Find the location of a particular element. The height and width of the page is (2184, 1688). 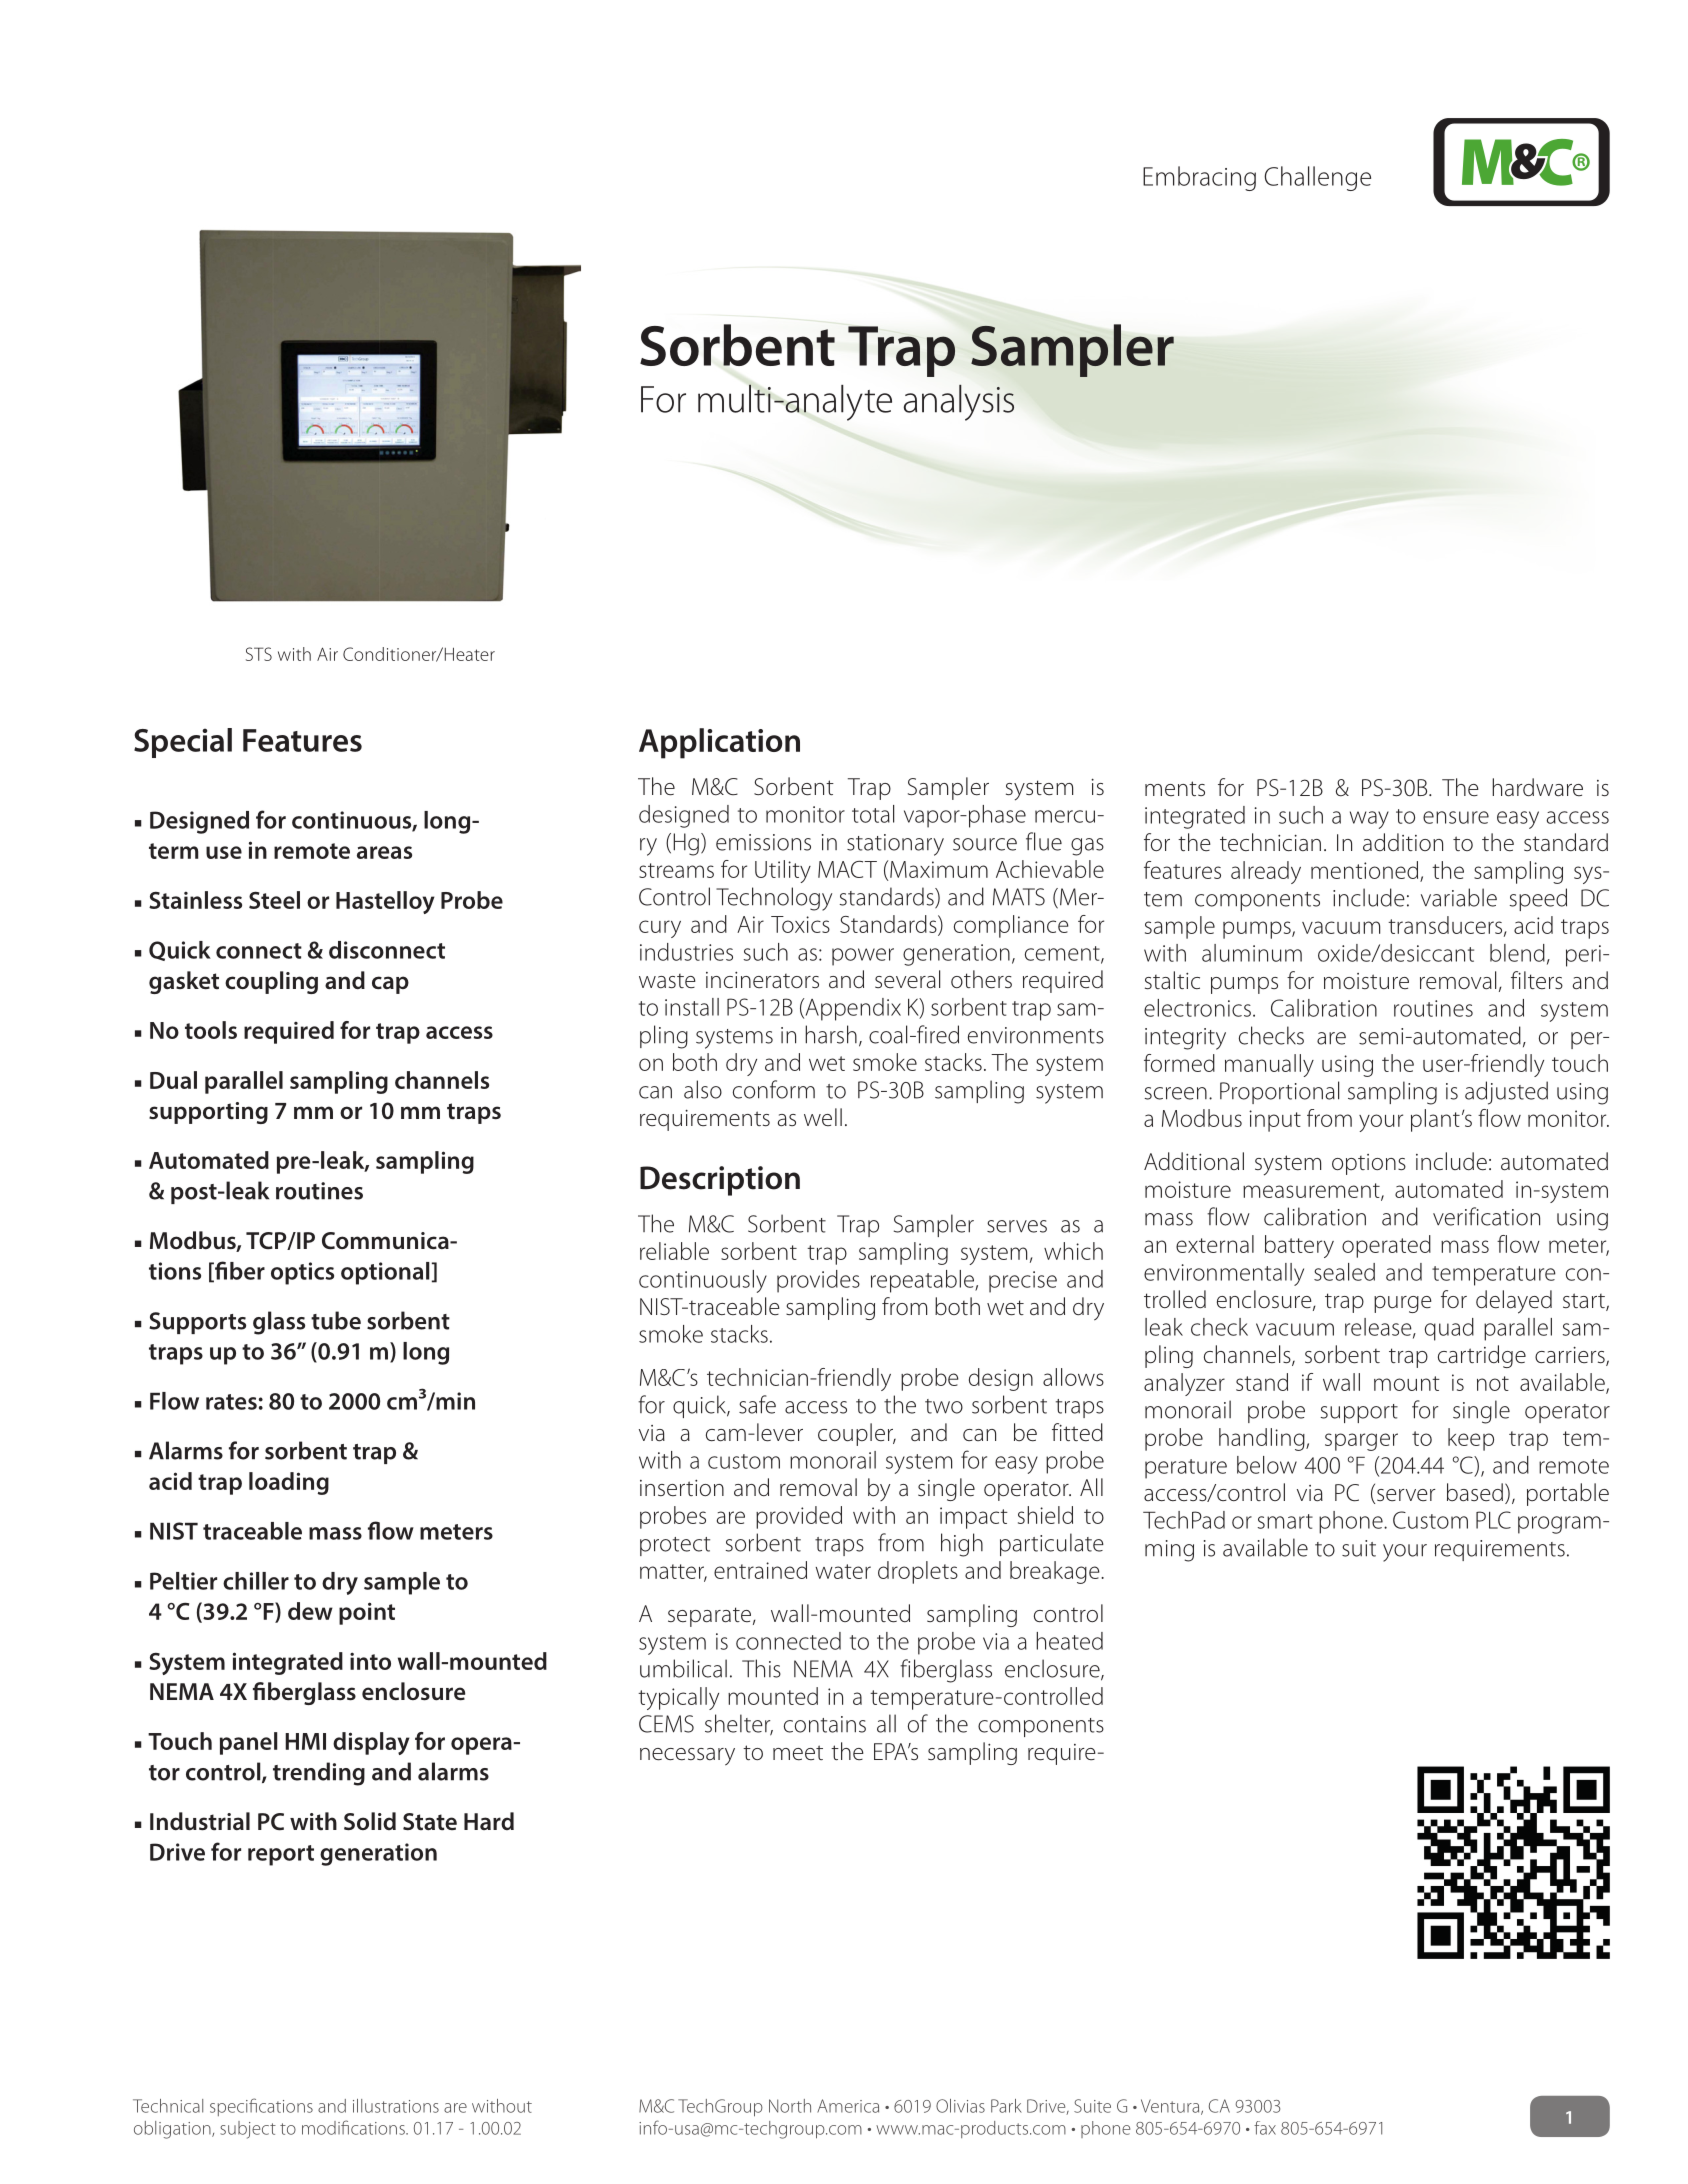

analysis is located at coordinates (959, 403).
